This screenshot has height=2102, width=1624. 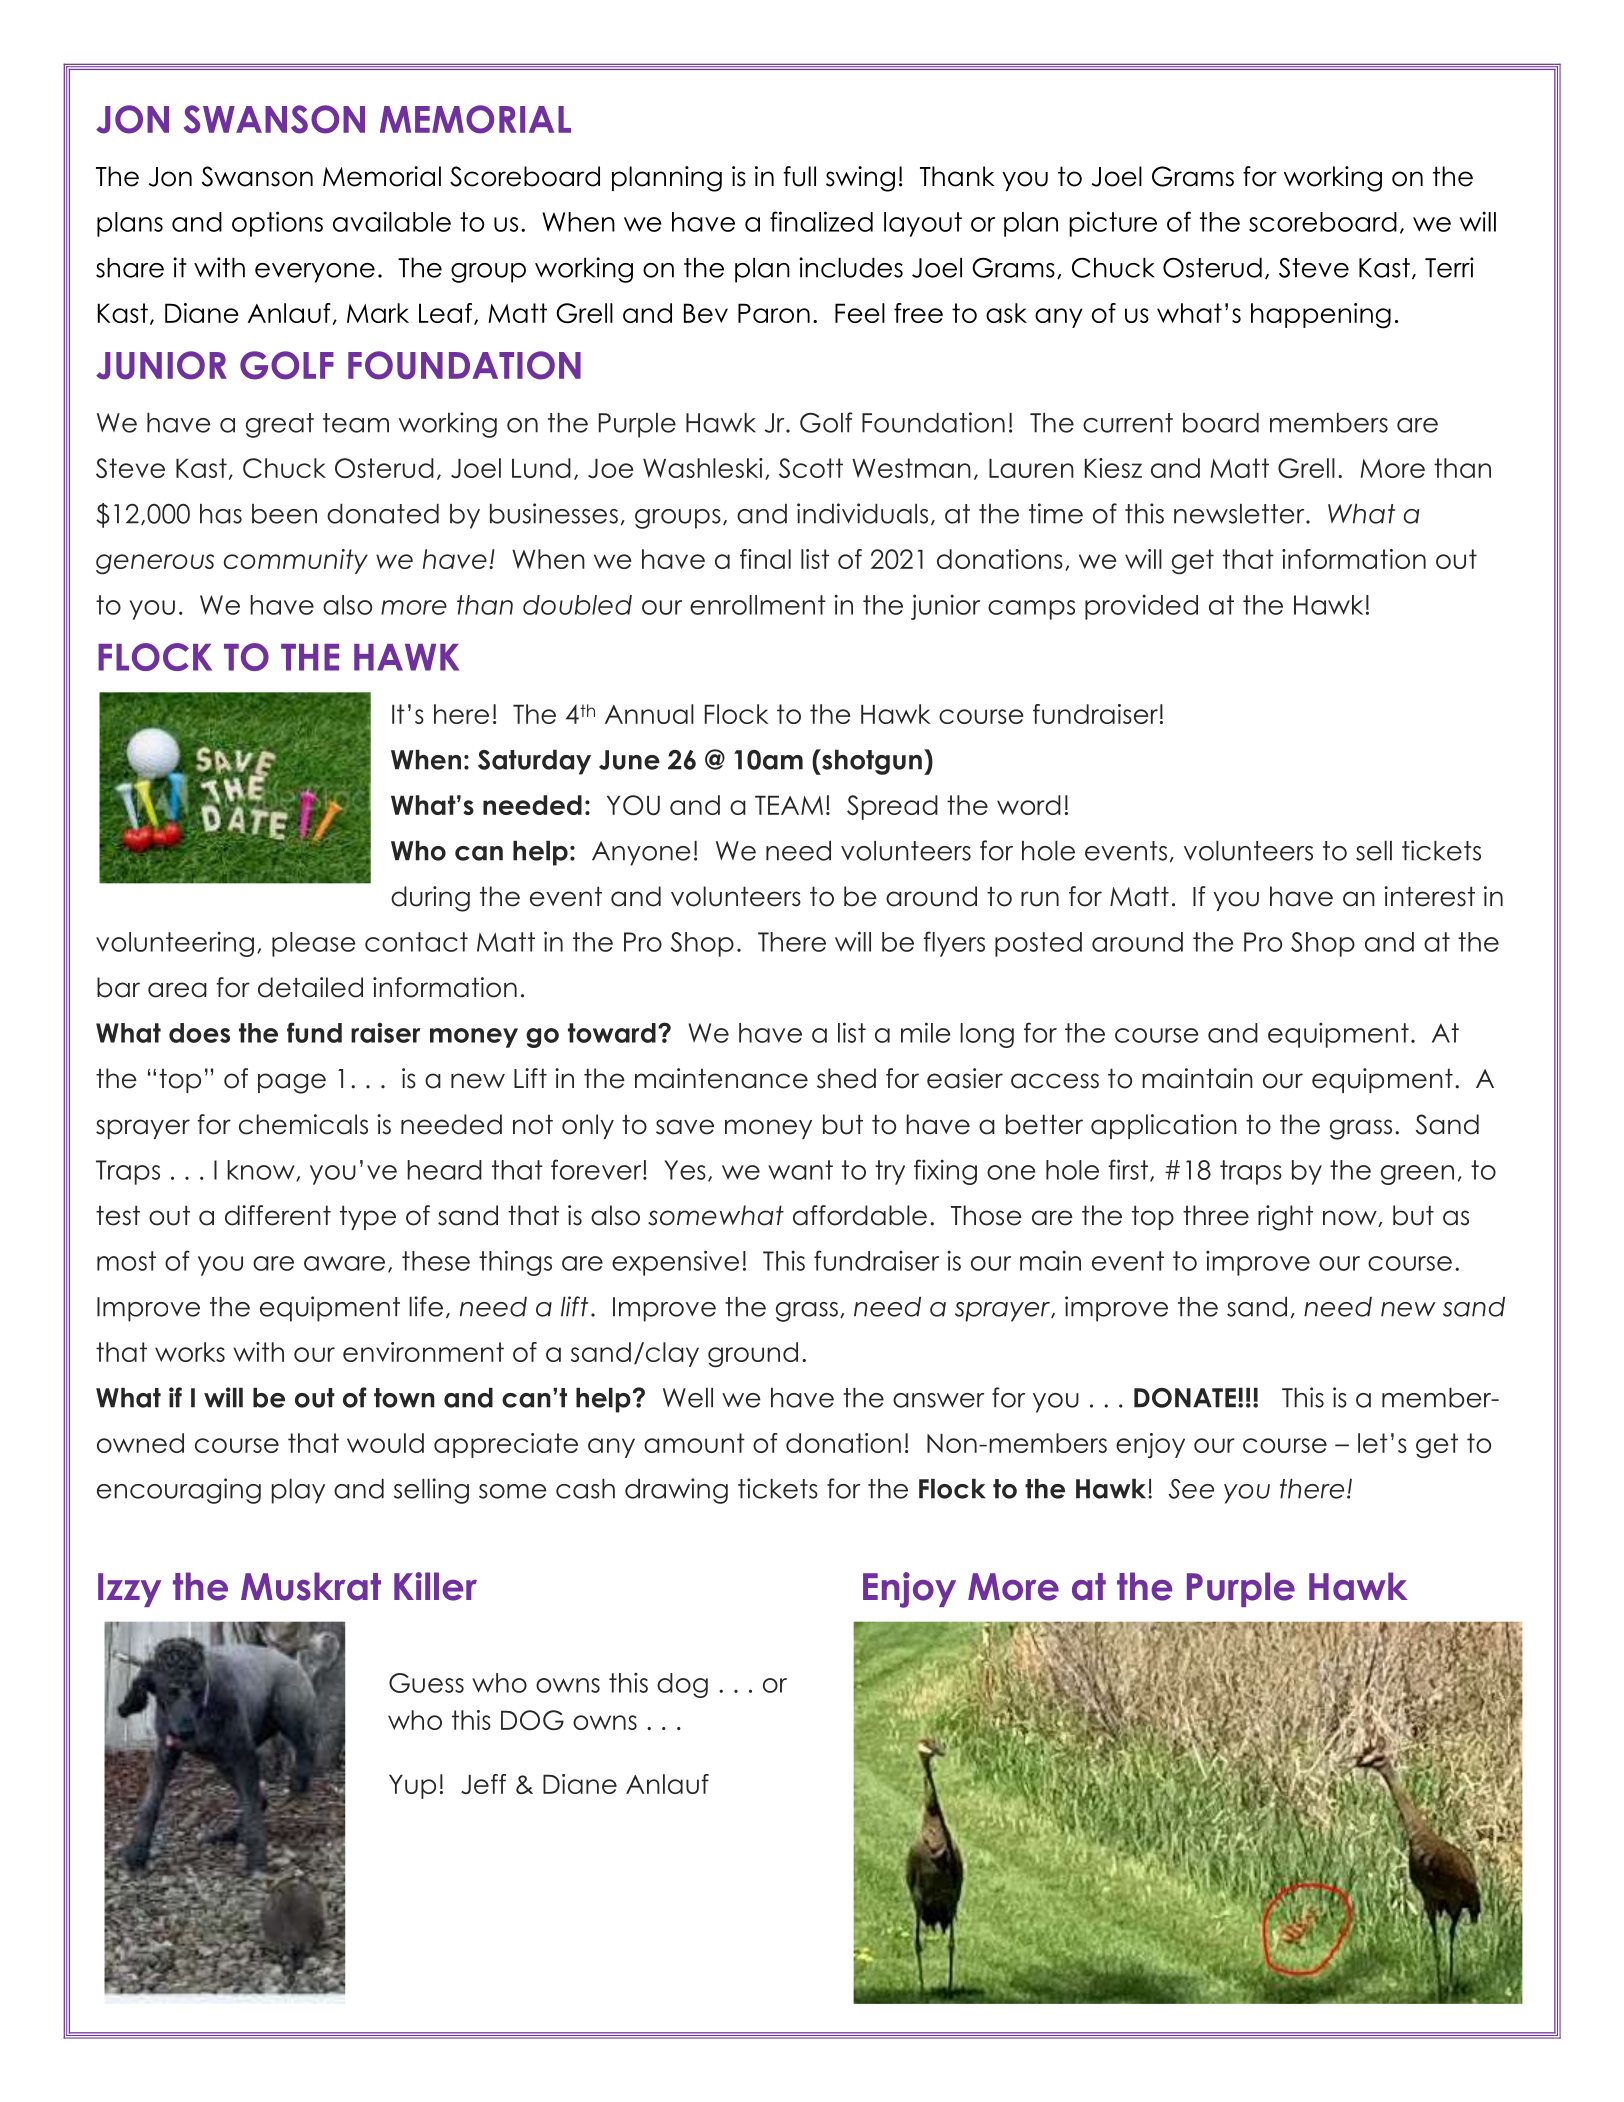 What do you see at coordinates (1141, 607) in the screenshot?
I see `provided` at bounding box center [1141, 607].
